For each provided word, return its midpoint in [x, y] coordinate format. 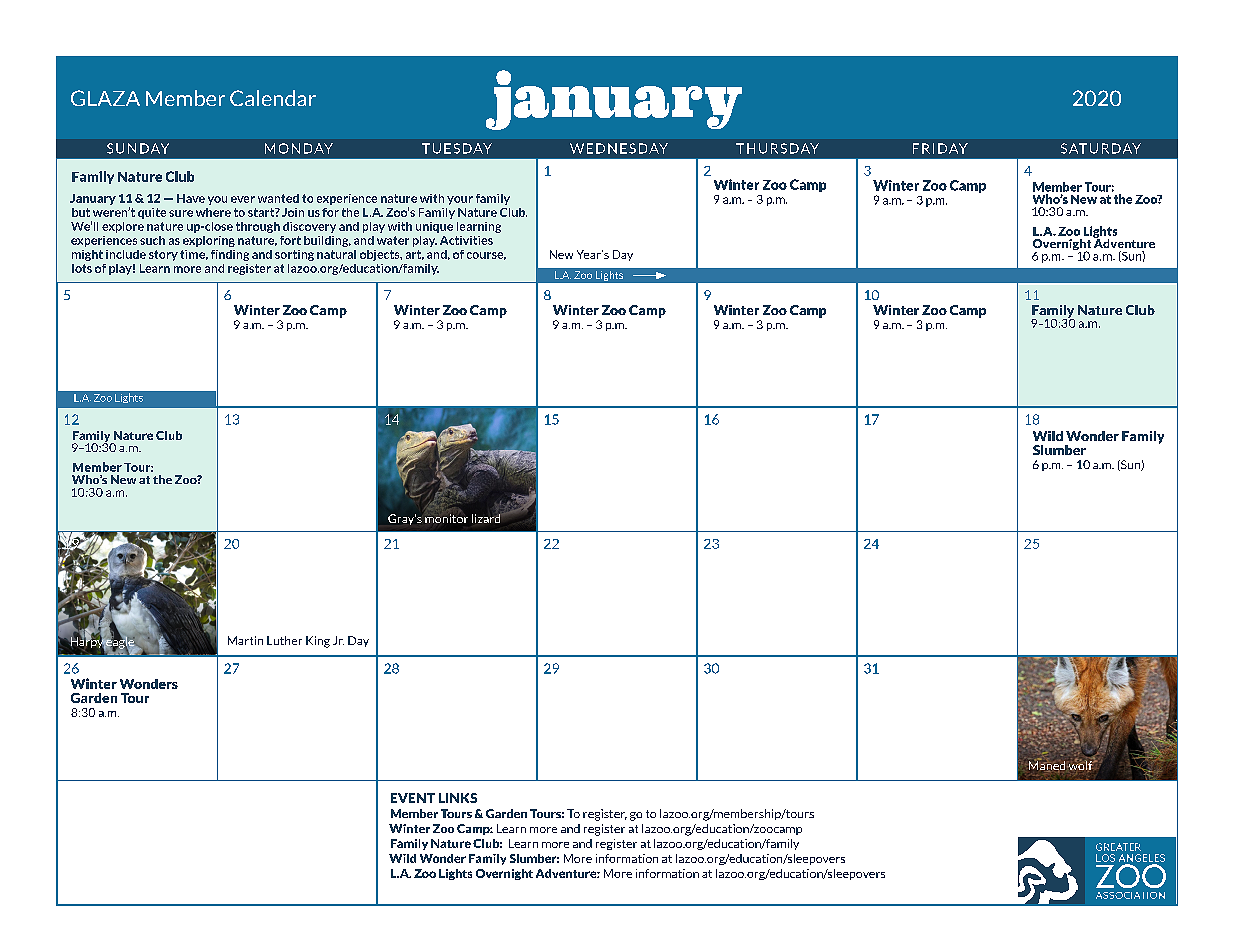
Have [191, 198]
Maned [1047, 764]
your [460, 200]
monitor [446, 518]
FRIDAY [940, 148]
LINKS [458, 798]
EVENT [413, 798]
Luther [284, 640]
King [318, 642]
